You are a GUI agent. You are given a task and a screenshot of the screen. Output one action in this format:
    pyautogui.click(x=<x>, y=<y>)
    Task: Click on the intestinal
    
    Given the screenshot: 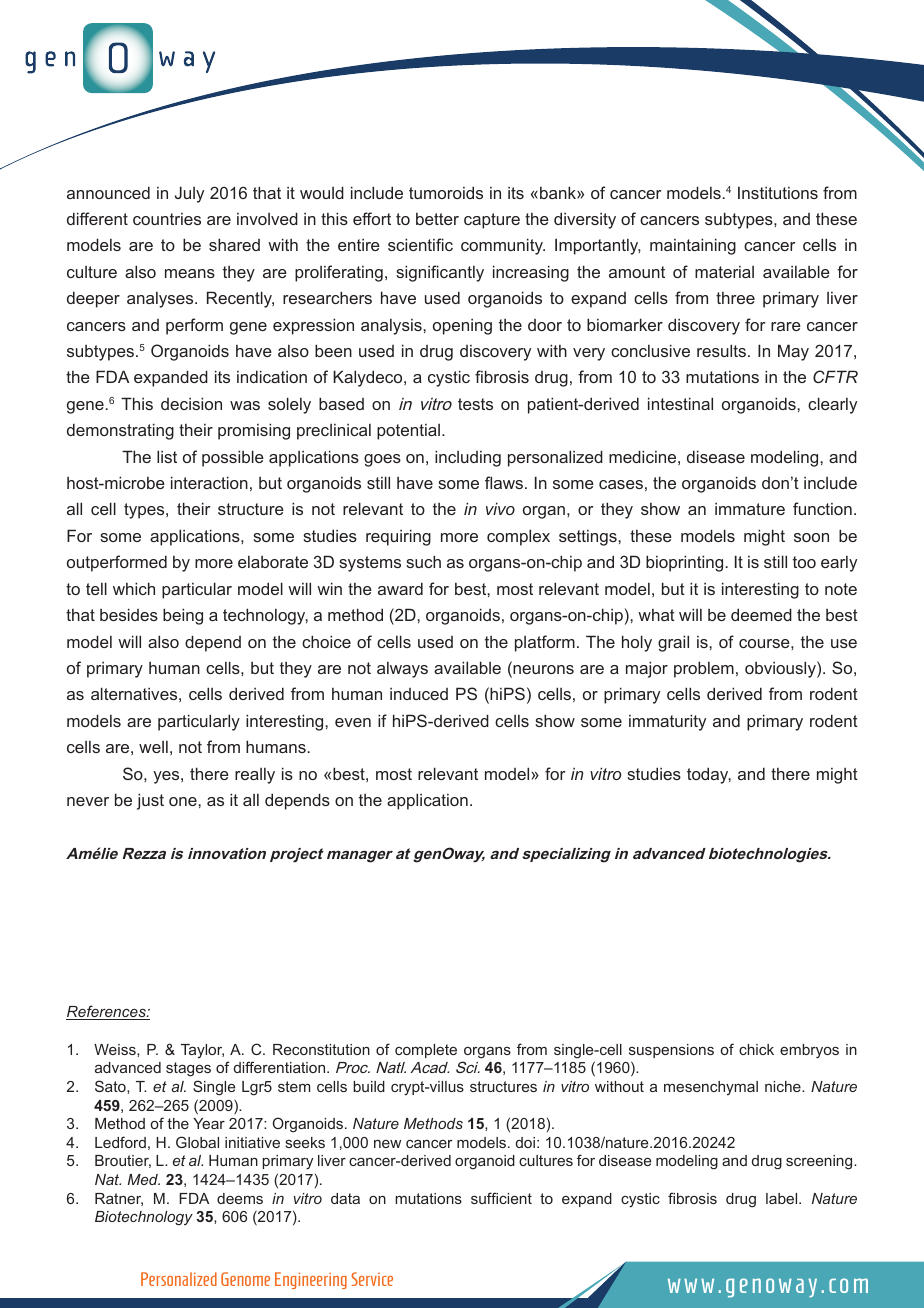 What is the action you would take?
    pyautogui.click(x=680, y=403)
